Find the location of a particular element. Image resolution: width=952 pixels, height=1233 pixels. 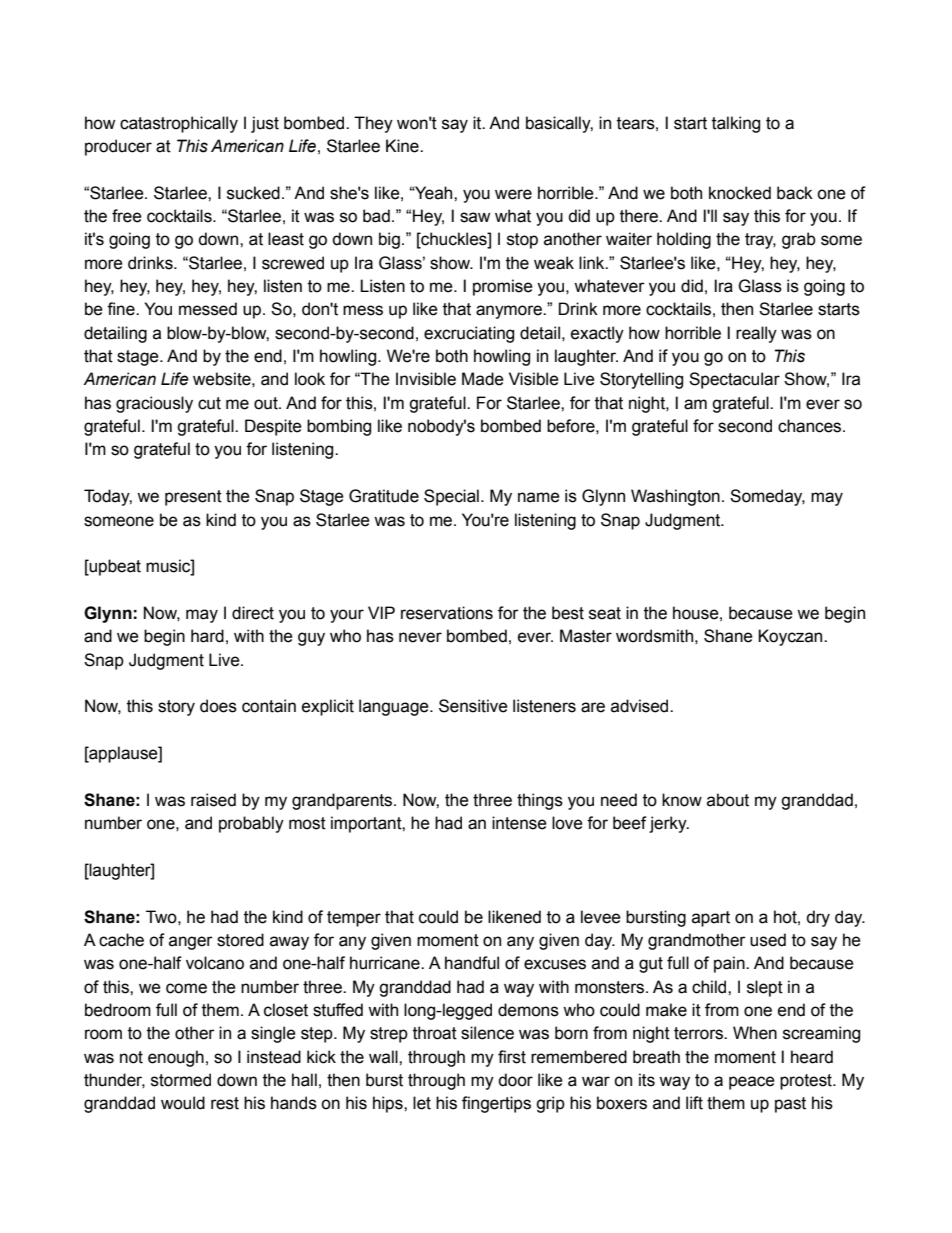

apart is located at coordinates (711, 919).
